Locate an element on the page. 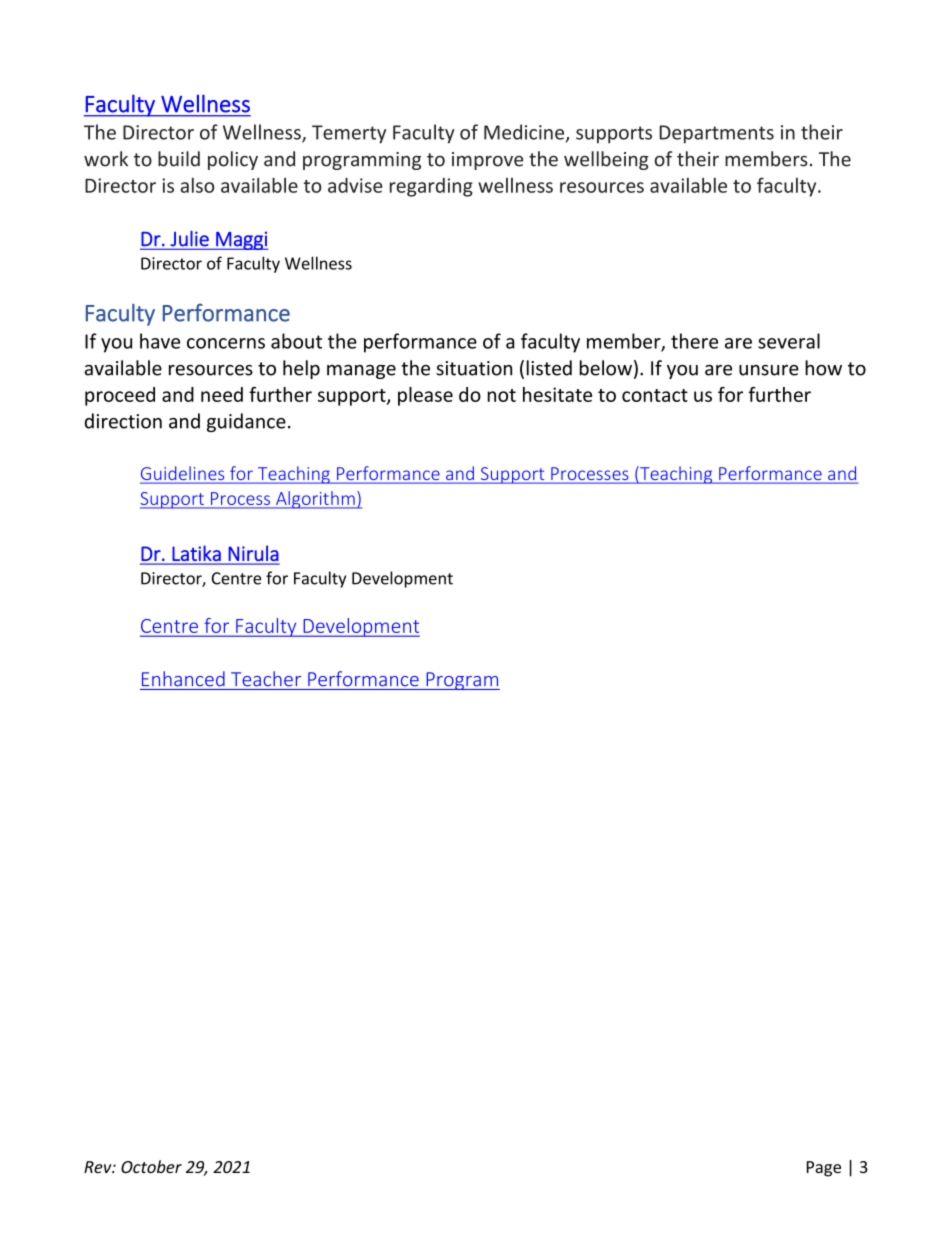 The width and height of the document is (952, 1233). improve is located at coordinates (487, 161).
